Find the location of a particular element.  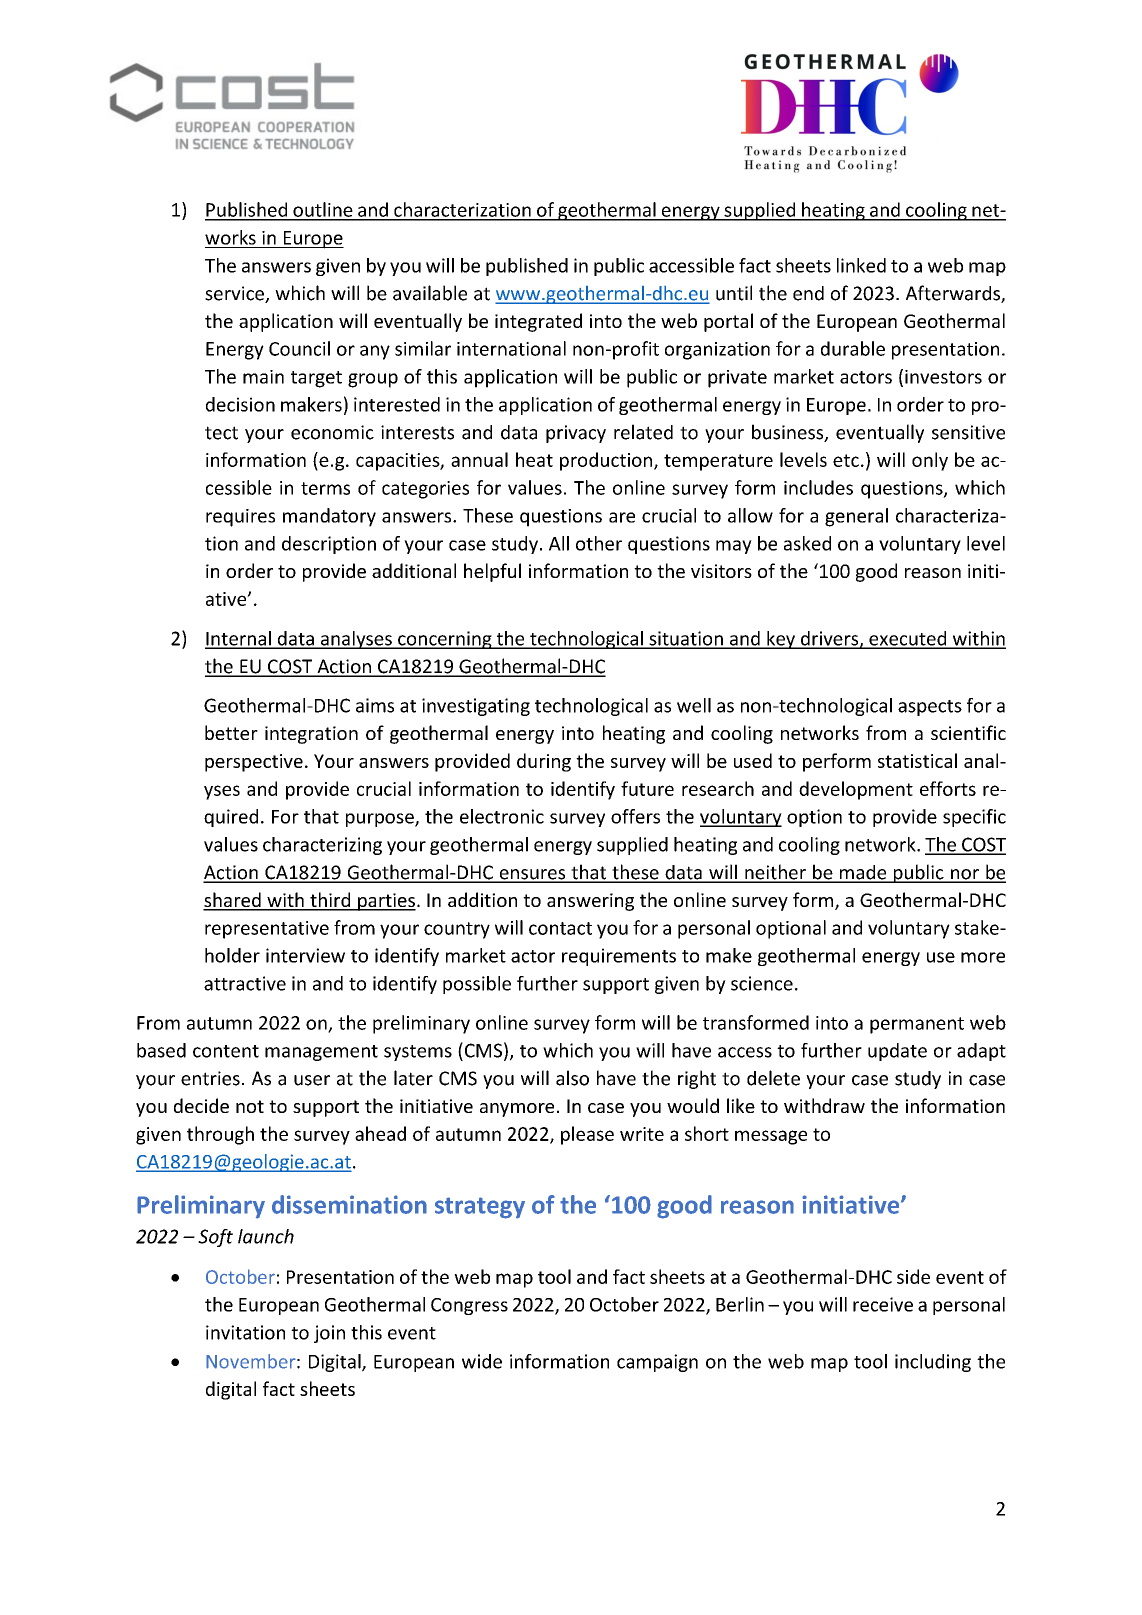

receive is located at coordinates (883, 1304).
